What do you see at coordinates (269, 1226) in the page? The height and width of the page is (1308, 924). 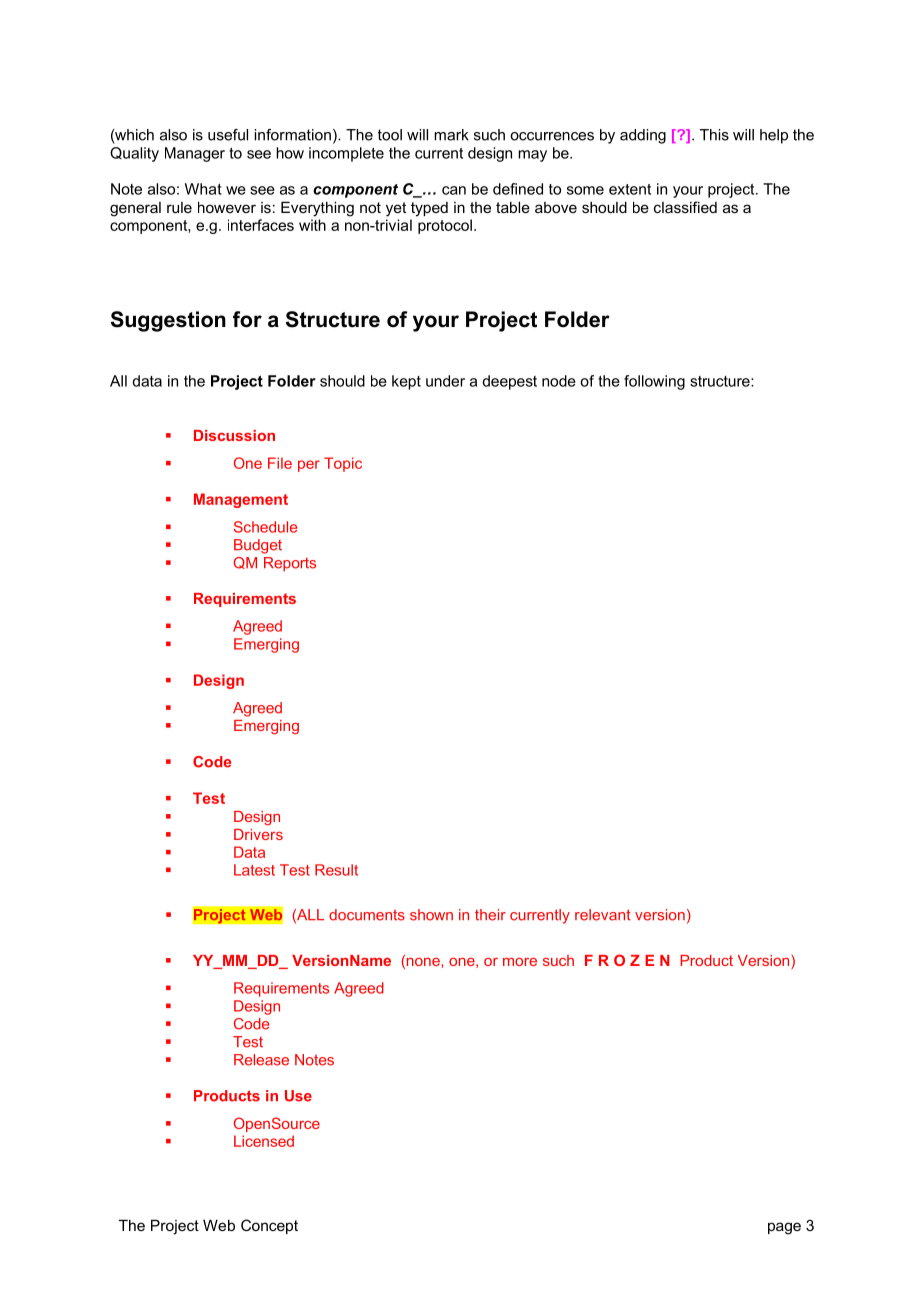 I see `Concept` at bounding box center [269, 1226].
